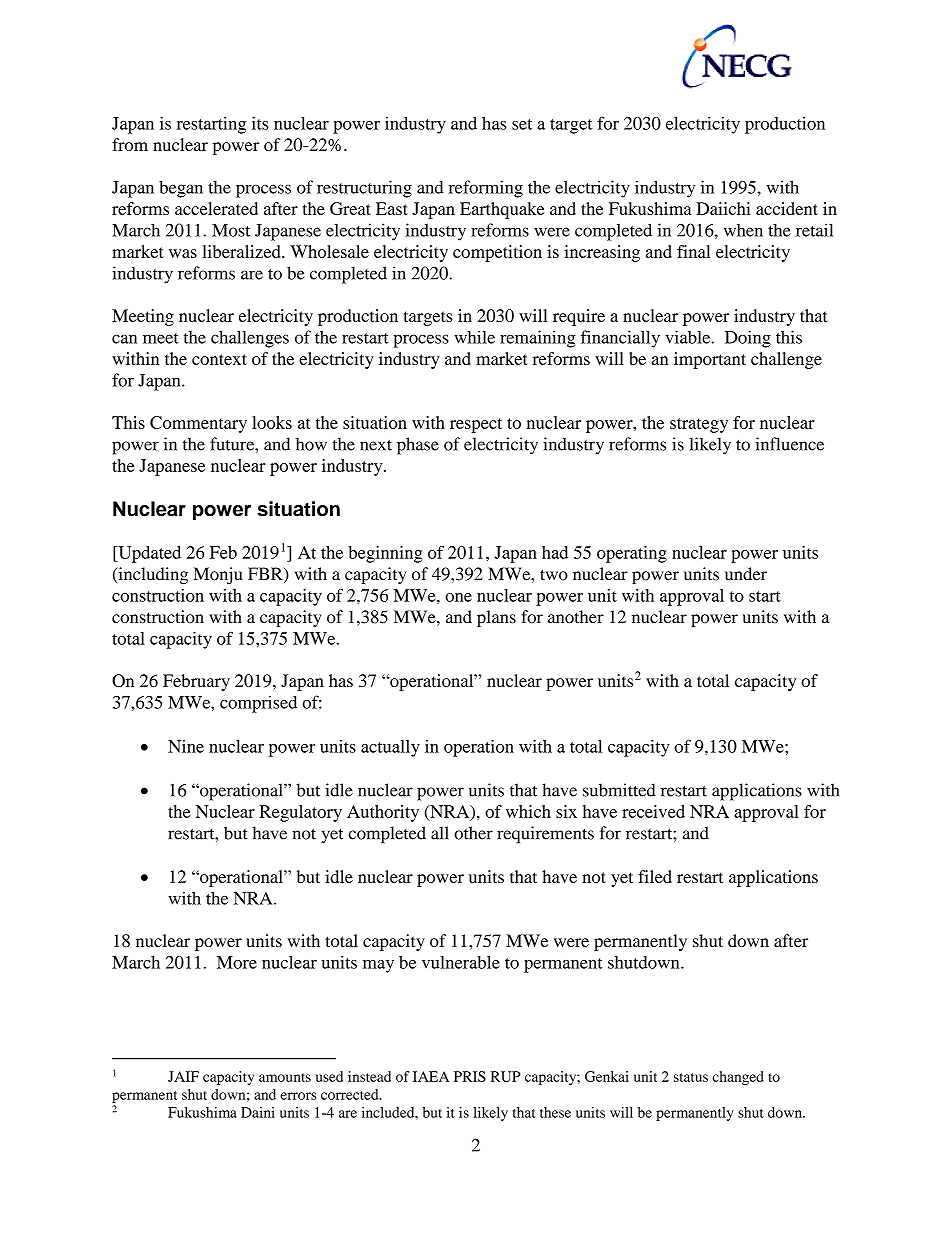 The width and height of the page is (952, 1233). Describe the element at coordinates (486, 189) in the page. I see `reforming` at that location.
